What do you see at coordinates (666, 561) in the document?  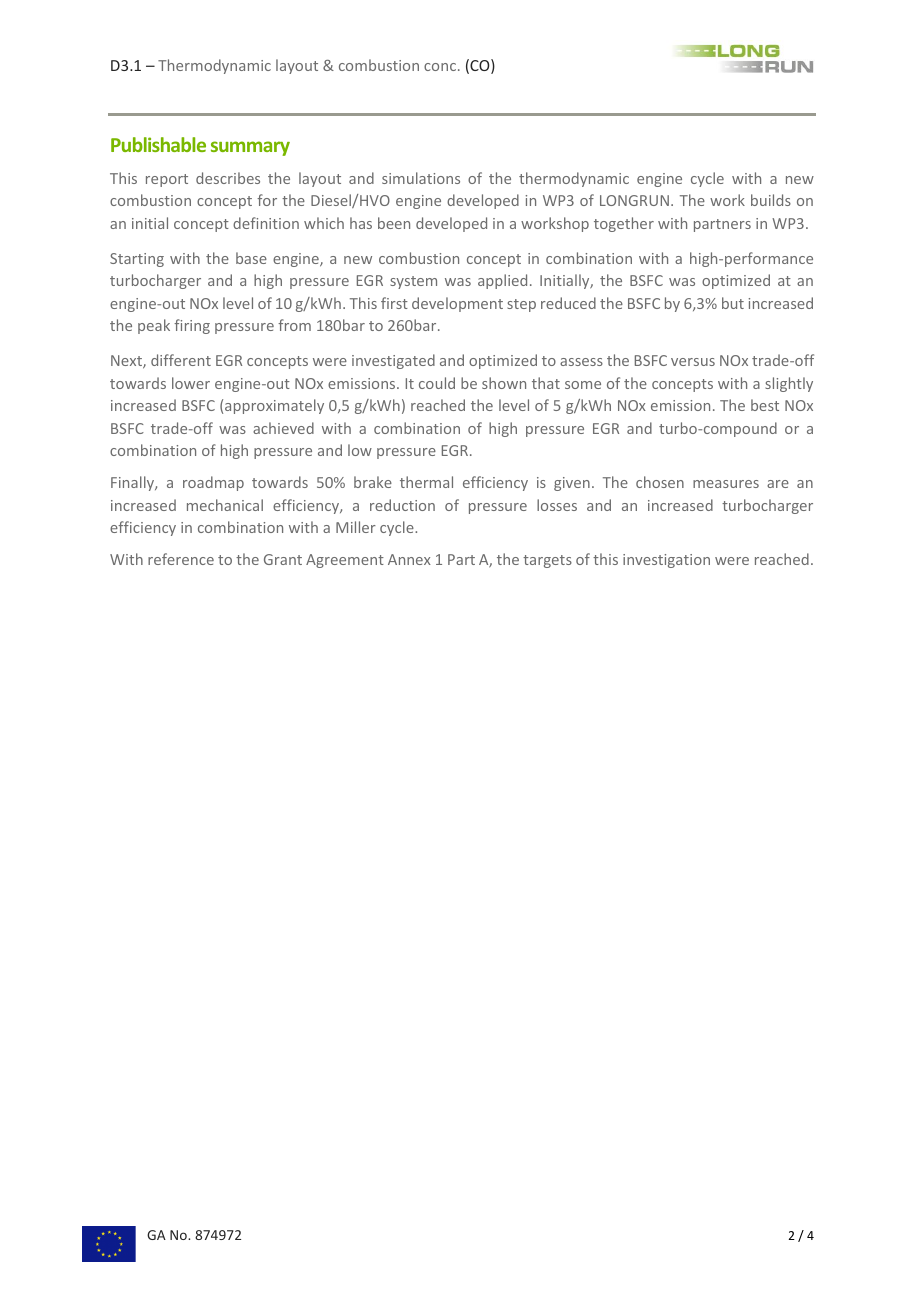 I see `investigation` at bounding box center [666, 561].
